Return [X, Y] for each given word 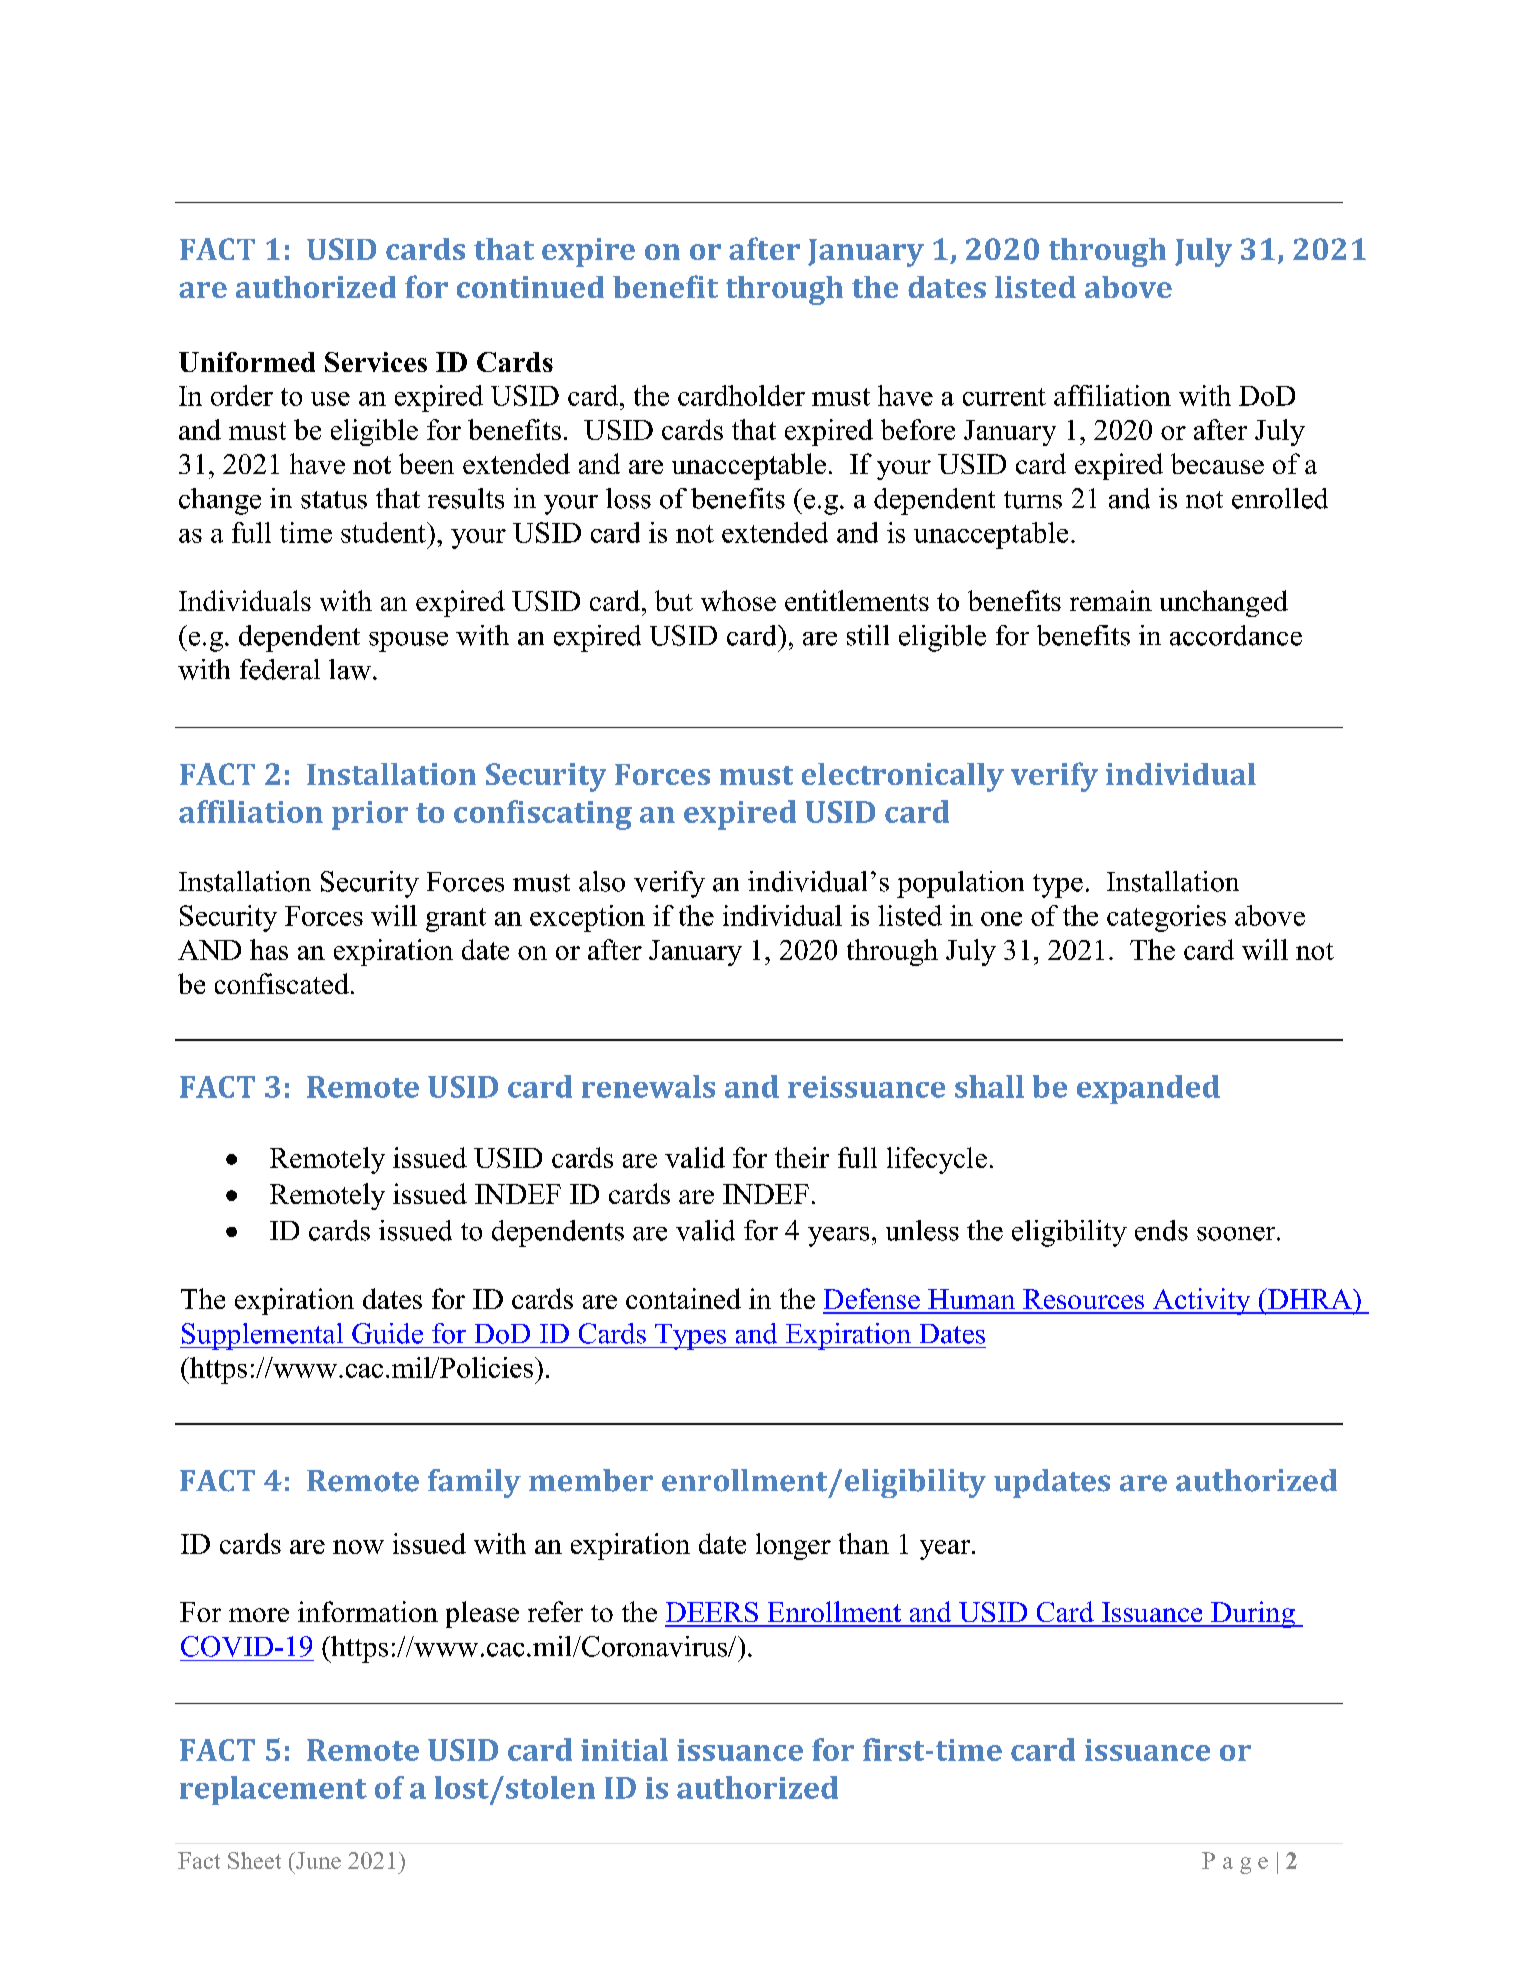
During [1253, 1614]
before [918, 429]
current [1004, 397]
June [317, 1860]
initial [624, 1749]
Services [376, 362]
